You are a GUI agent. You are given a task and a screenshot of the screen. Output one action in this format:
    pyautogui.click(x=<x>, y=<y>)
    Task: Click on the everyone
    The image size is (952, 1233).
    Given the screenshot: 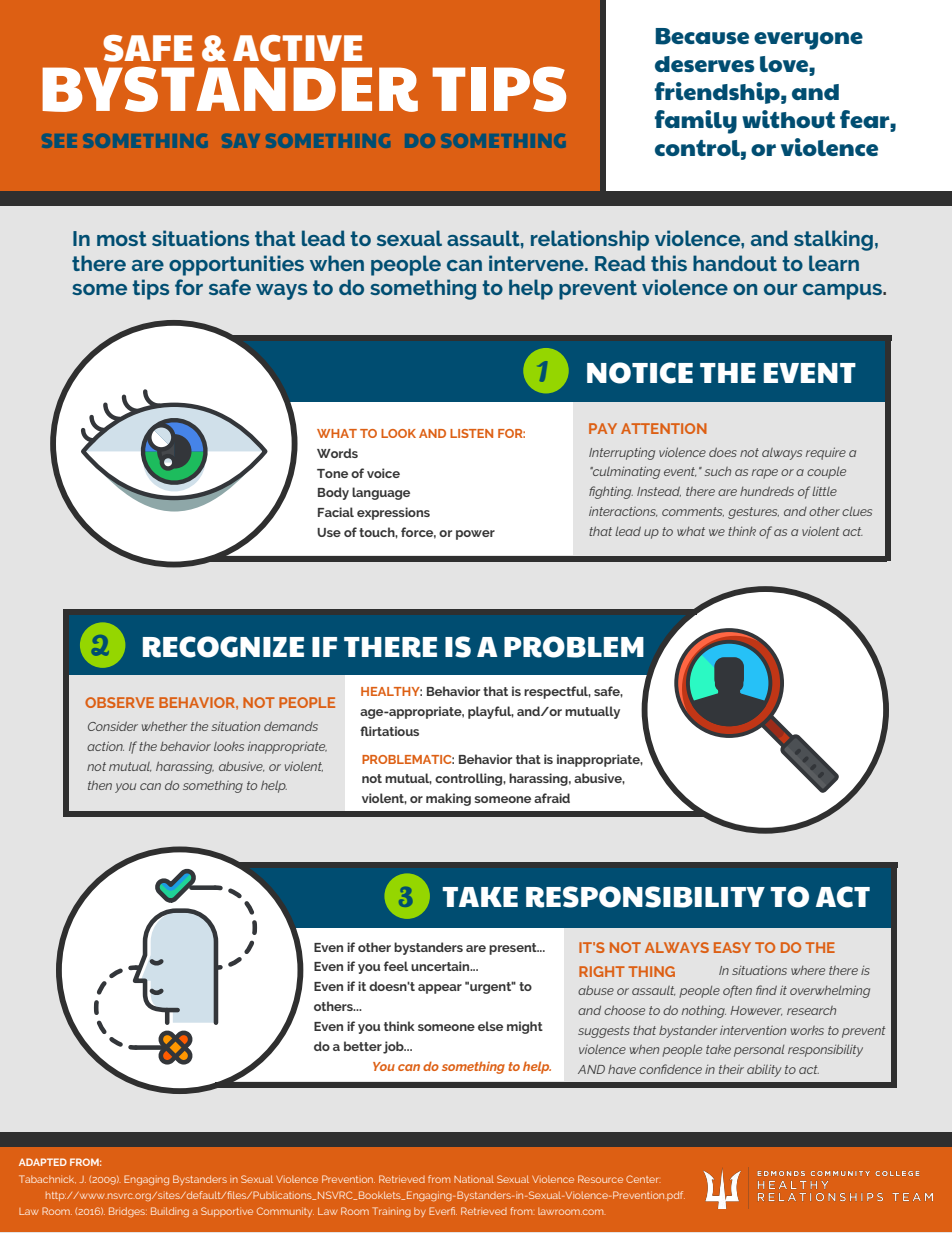 What is the action you would take?
    pyautogui.click(x=808, y=41)
